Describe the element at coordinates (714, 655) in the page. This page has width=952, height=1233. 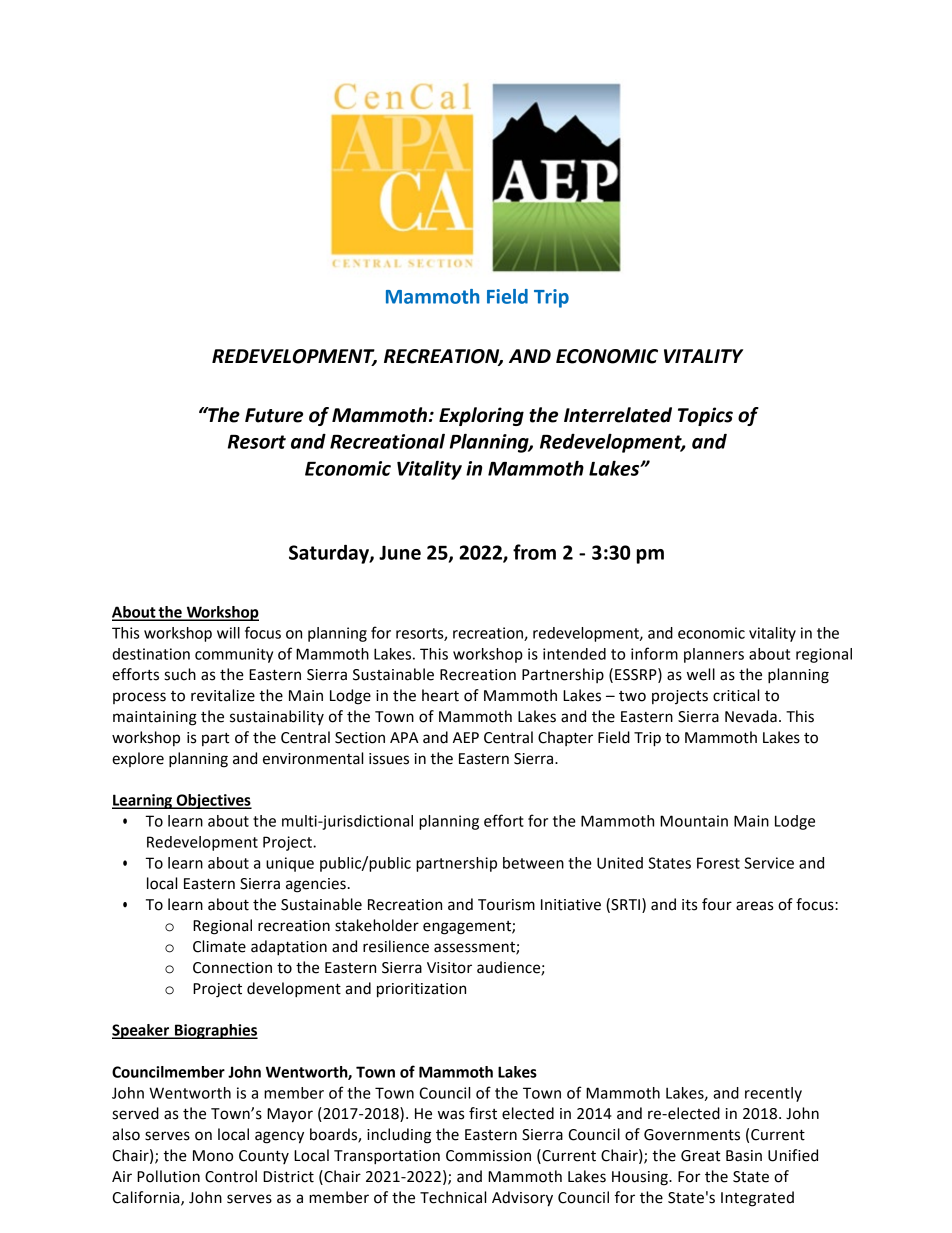
I see `planners` at that location.
